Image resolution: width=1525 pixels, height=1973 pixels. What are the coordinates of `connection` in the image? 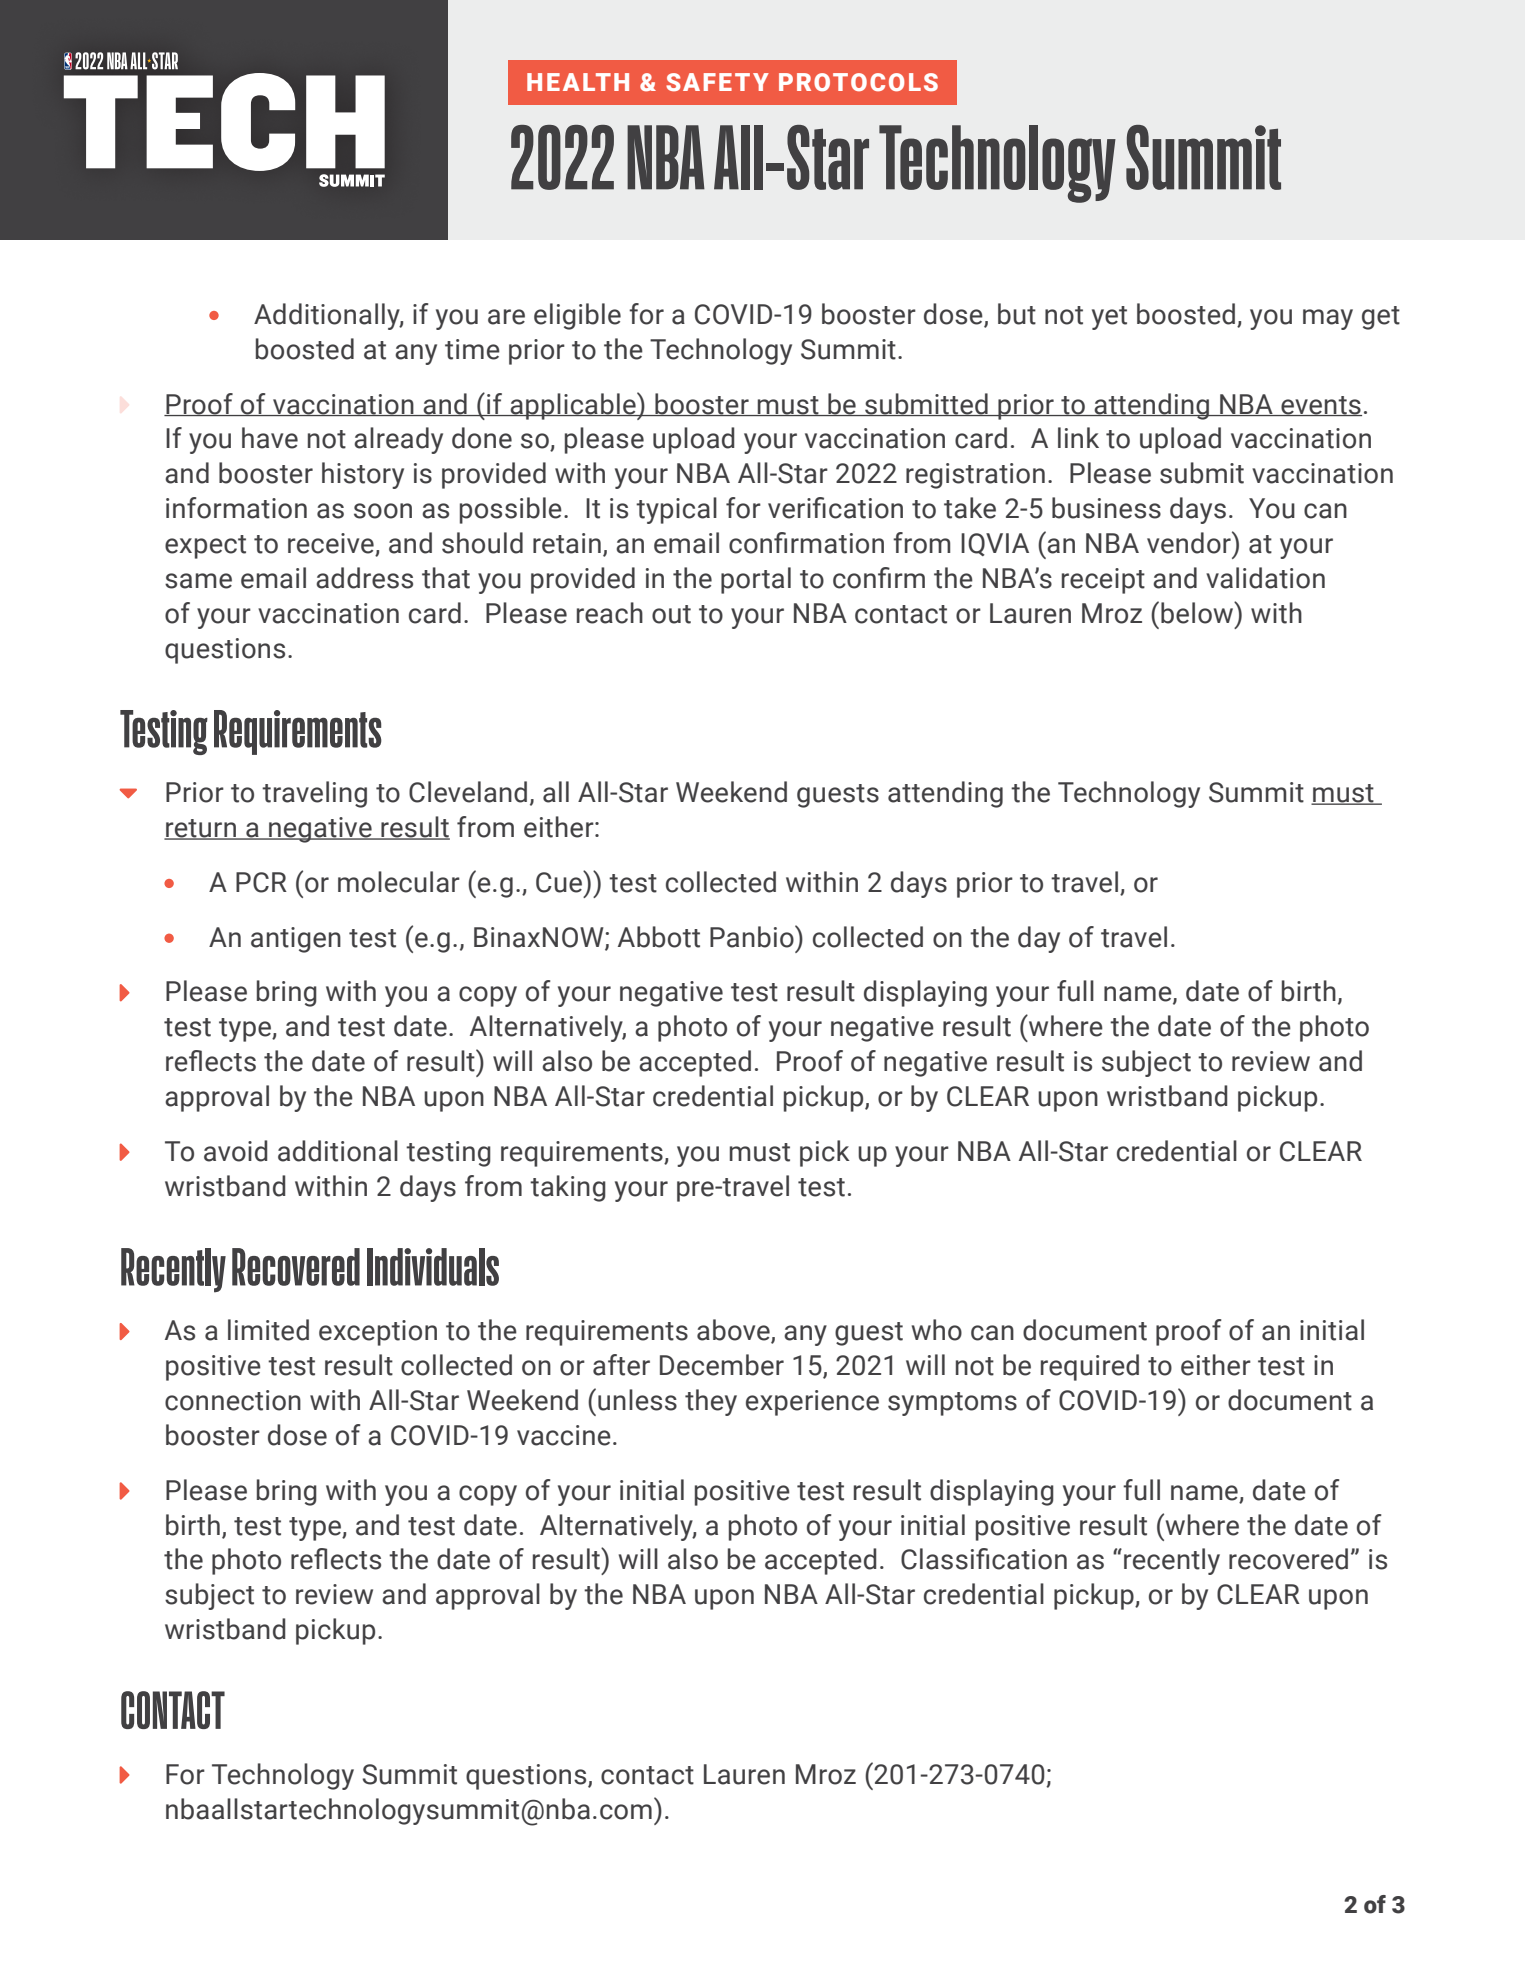 It's located at (233, 1400).
